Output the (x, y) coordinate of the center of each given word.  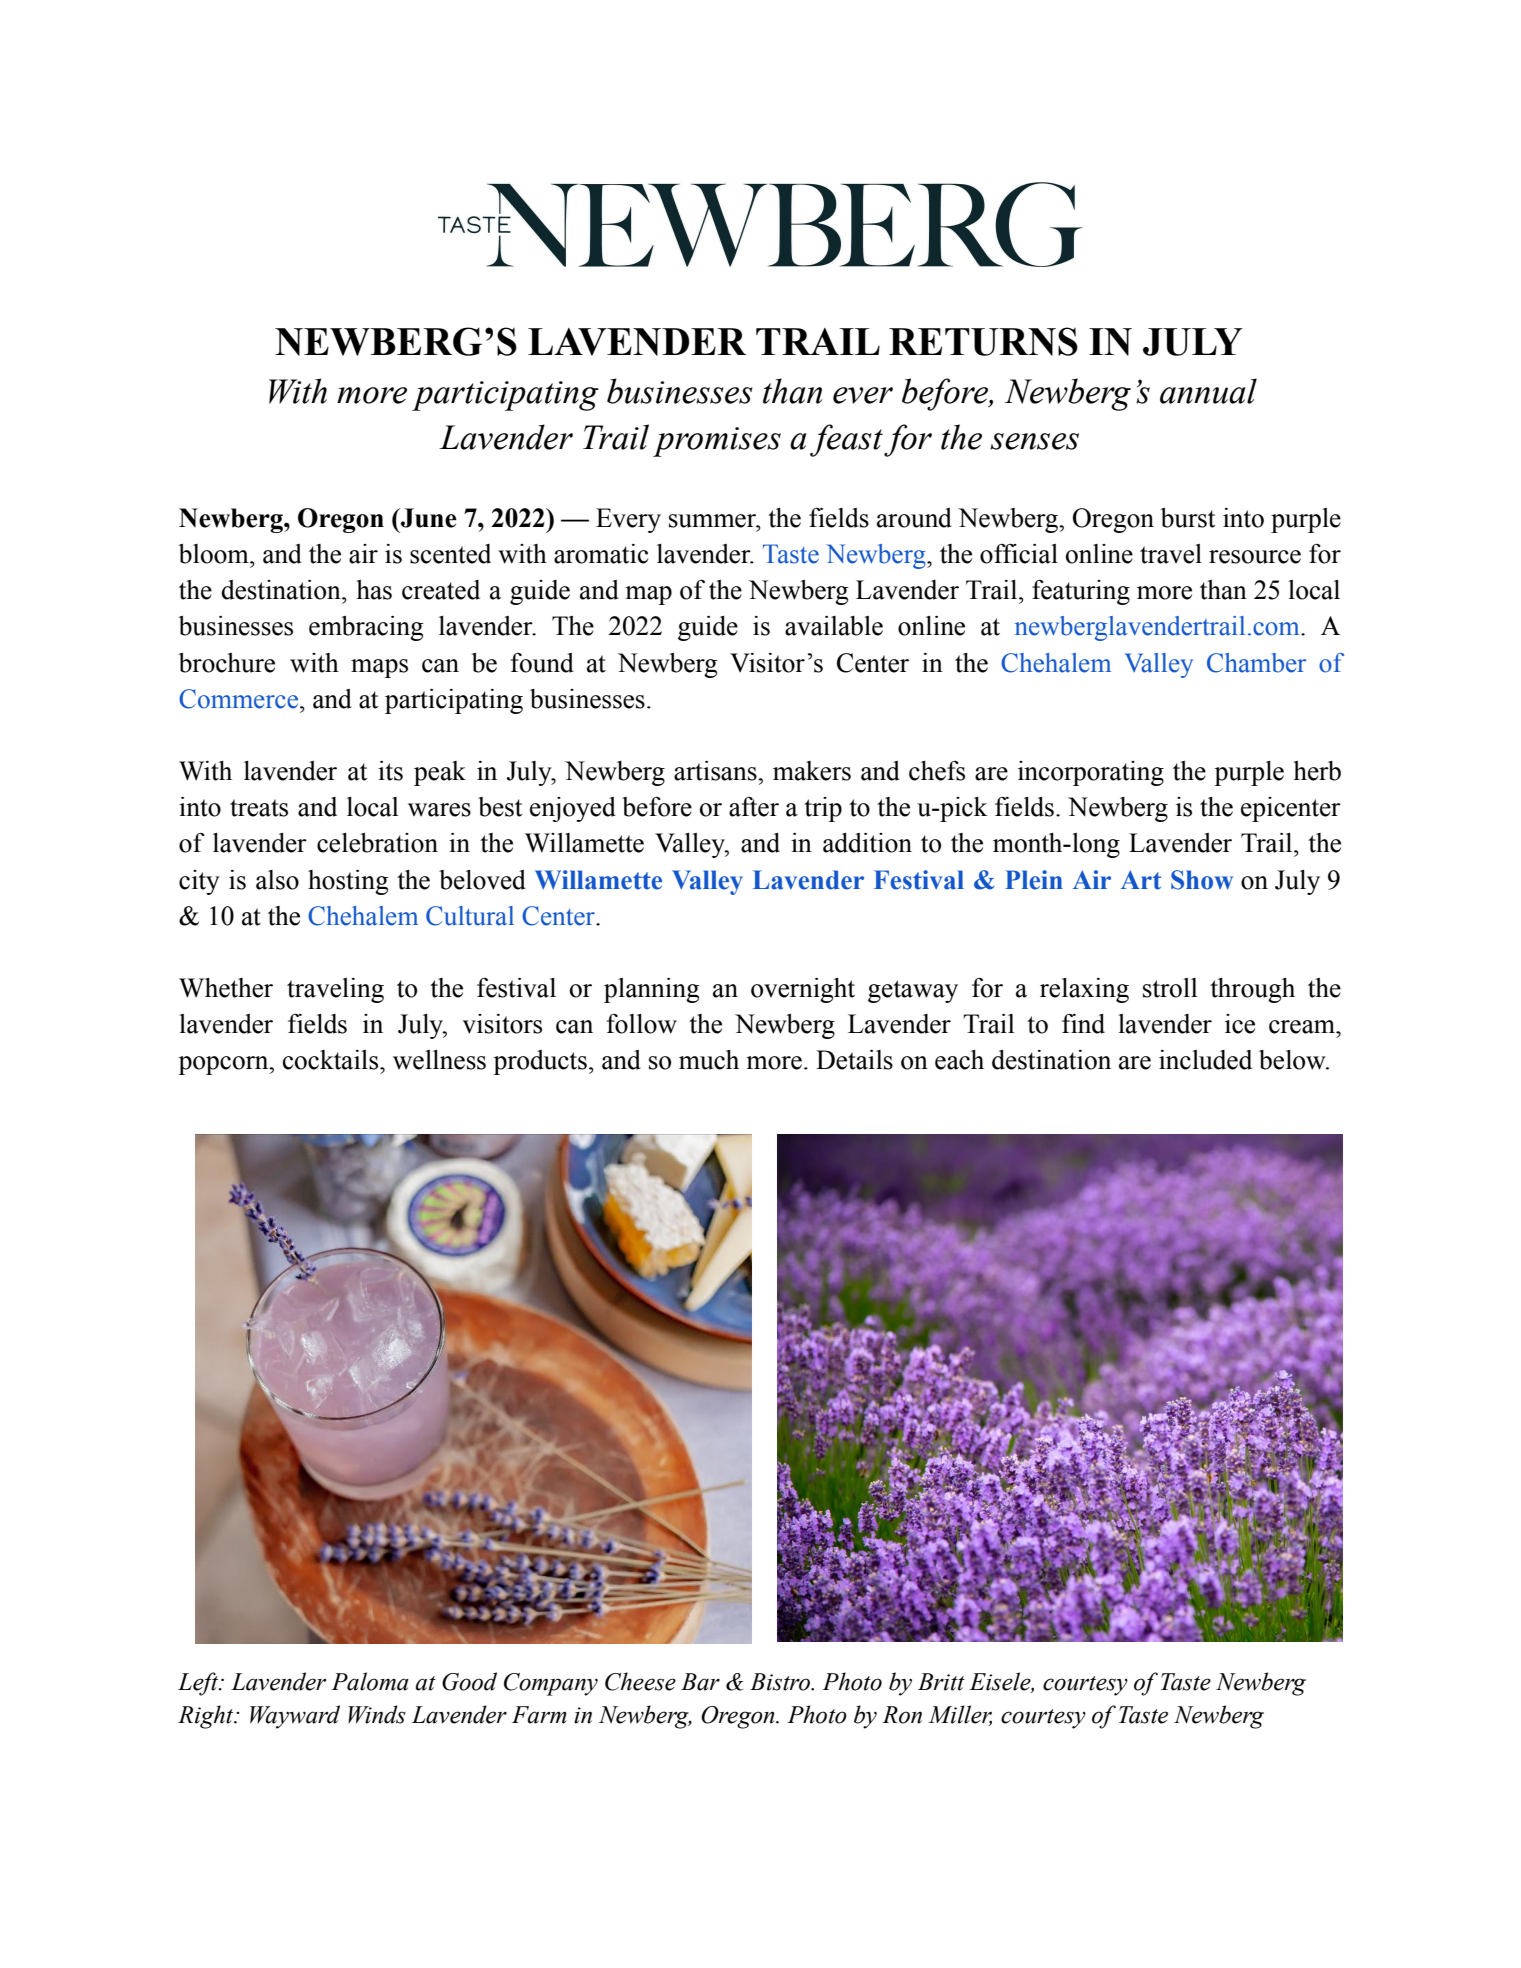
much (709, 1060)
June (428, 518)
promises (717, 442)
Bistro (781, 1682)
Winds (377, 1714)
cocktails (332, 1060)
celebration (377, 843)
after (754, 807)
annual (1208, 391)
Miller (960, 1715)
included (1205, 1060)
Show (1202, 880)
